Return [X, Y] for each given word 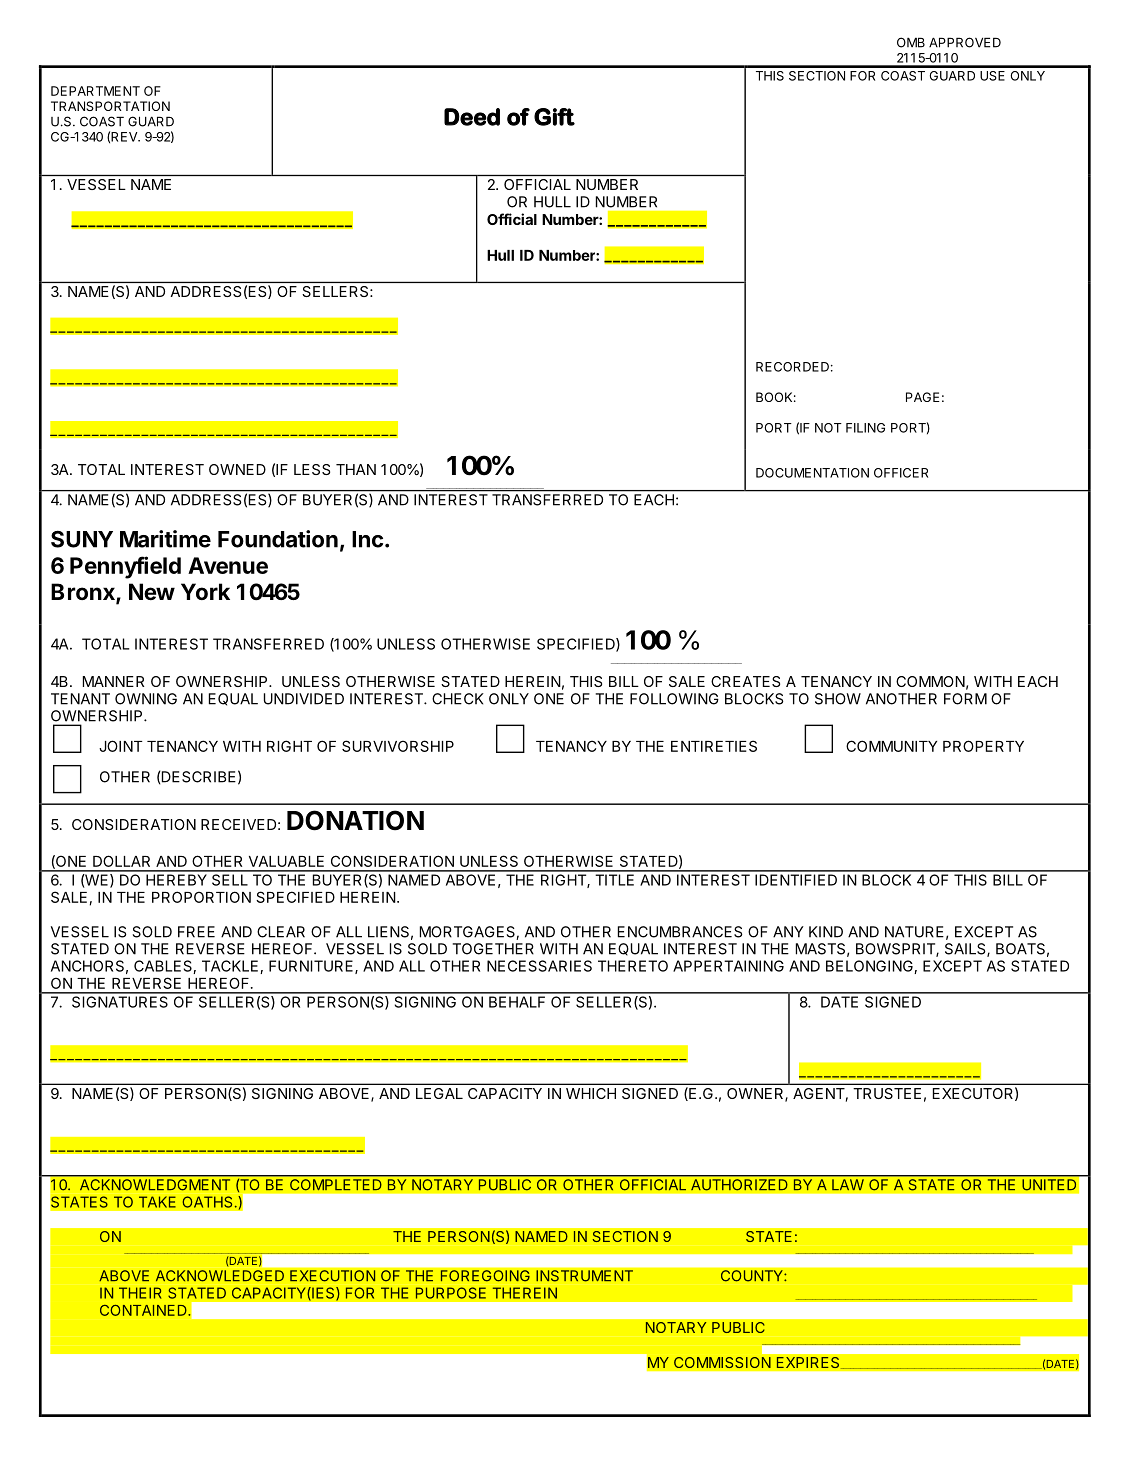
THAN [356, 469]
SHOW [838, 699]
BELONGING [870, 967]
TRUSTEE [887, 1093]
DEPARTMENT [95, 91]
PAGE [923, 397]
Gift [554, 117]
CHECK [458, 699]
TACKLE [231, 967]
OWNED [237, 469]
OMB [911, 42]
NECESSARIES [539, 966]
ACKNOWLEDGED [220, 1276]
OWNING [146, 699]
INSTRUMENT [584, 1276]
